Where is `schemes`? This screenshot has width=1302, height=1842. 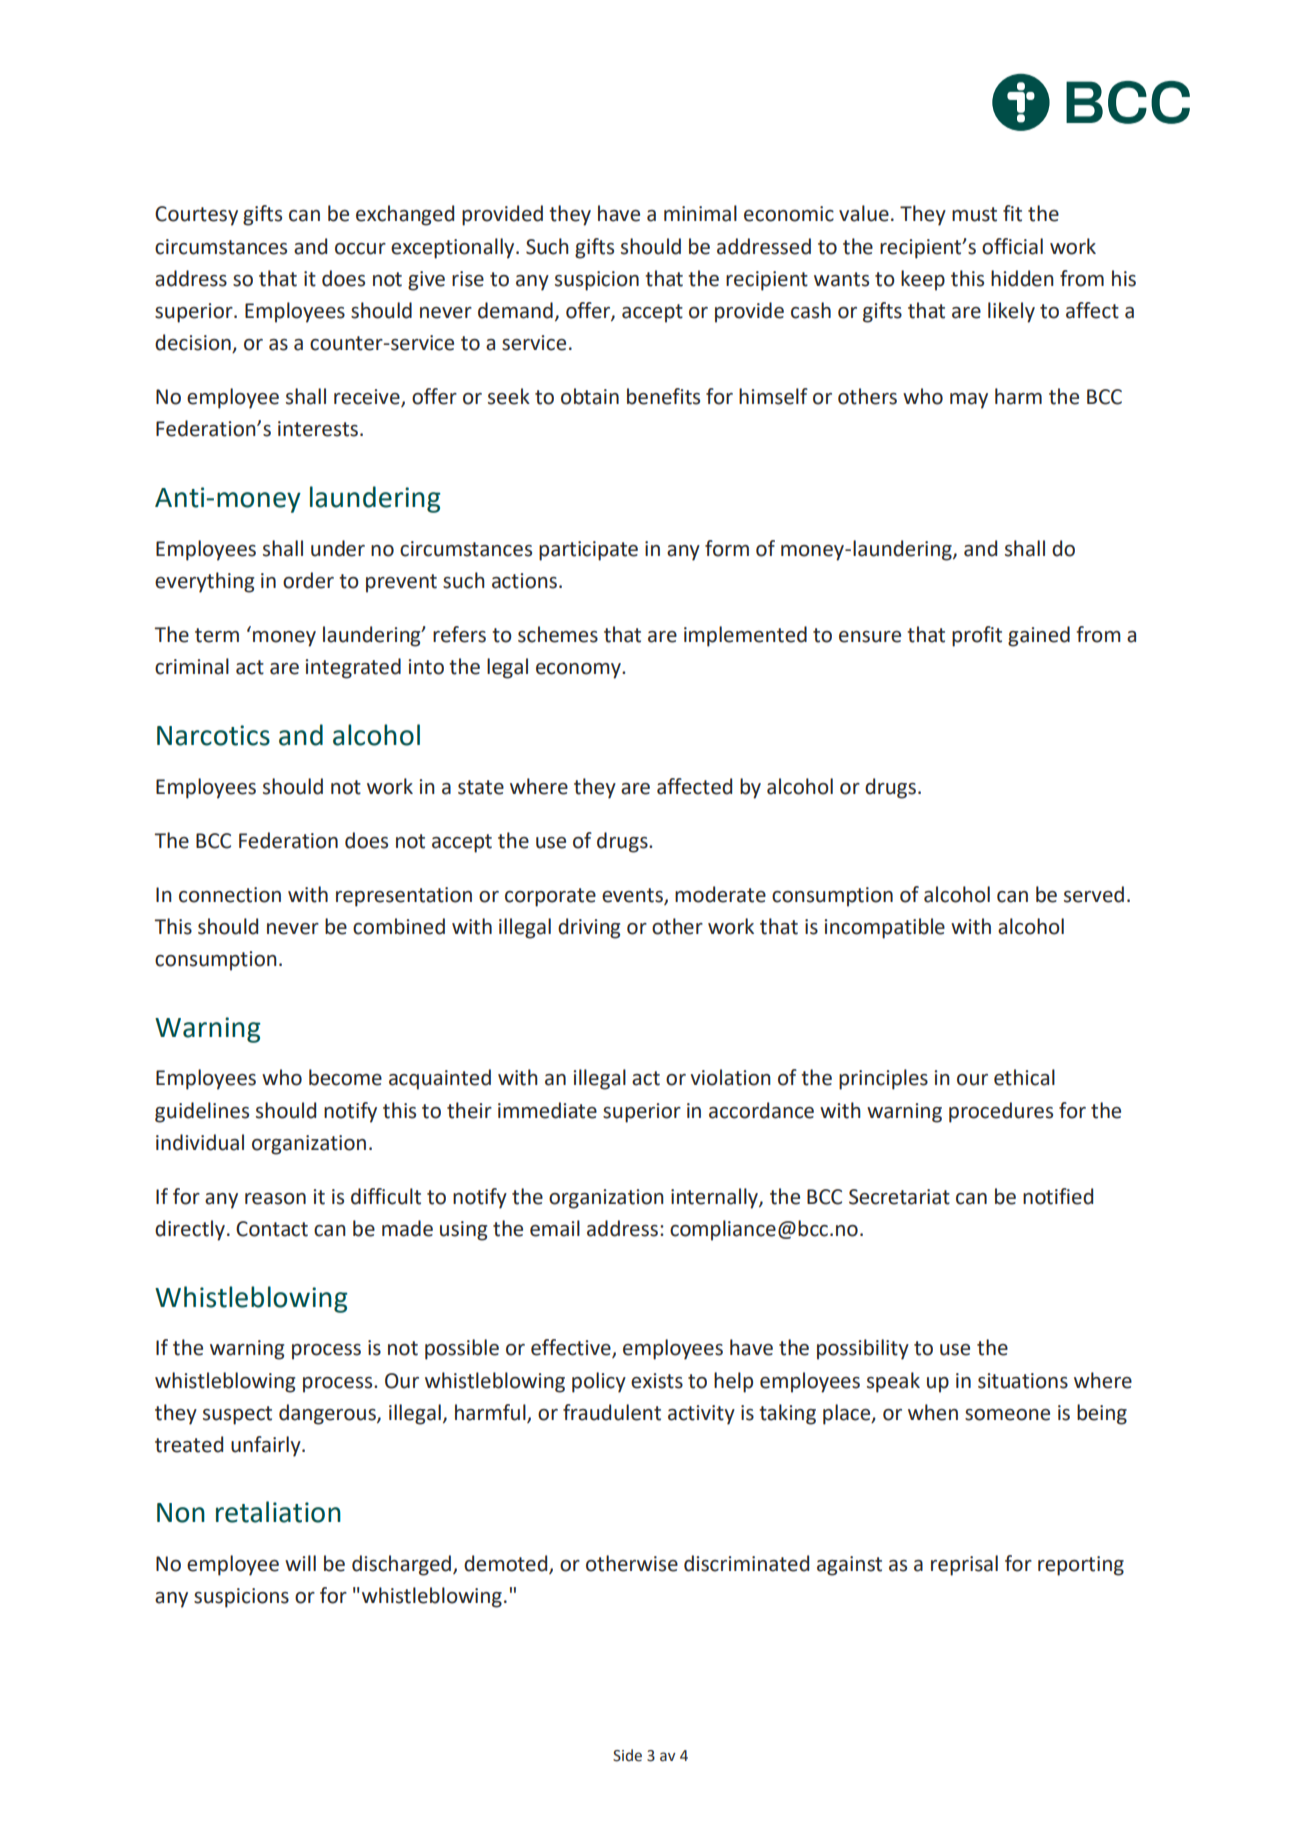 schemes is located at coordinates (558, 634).
